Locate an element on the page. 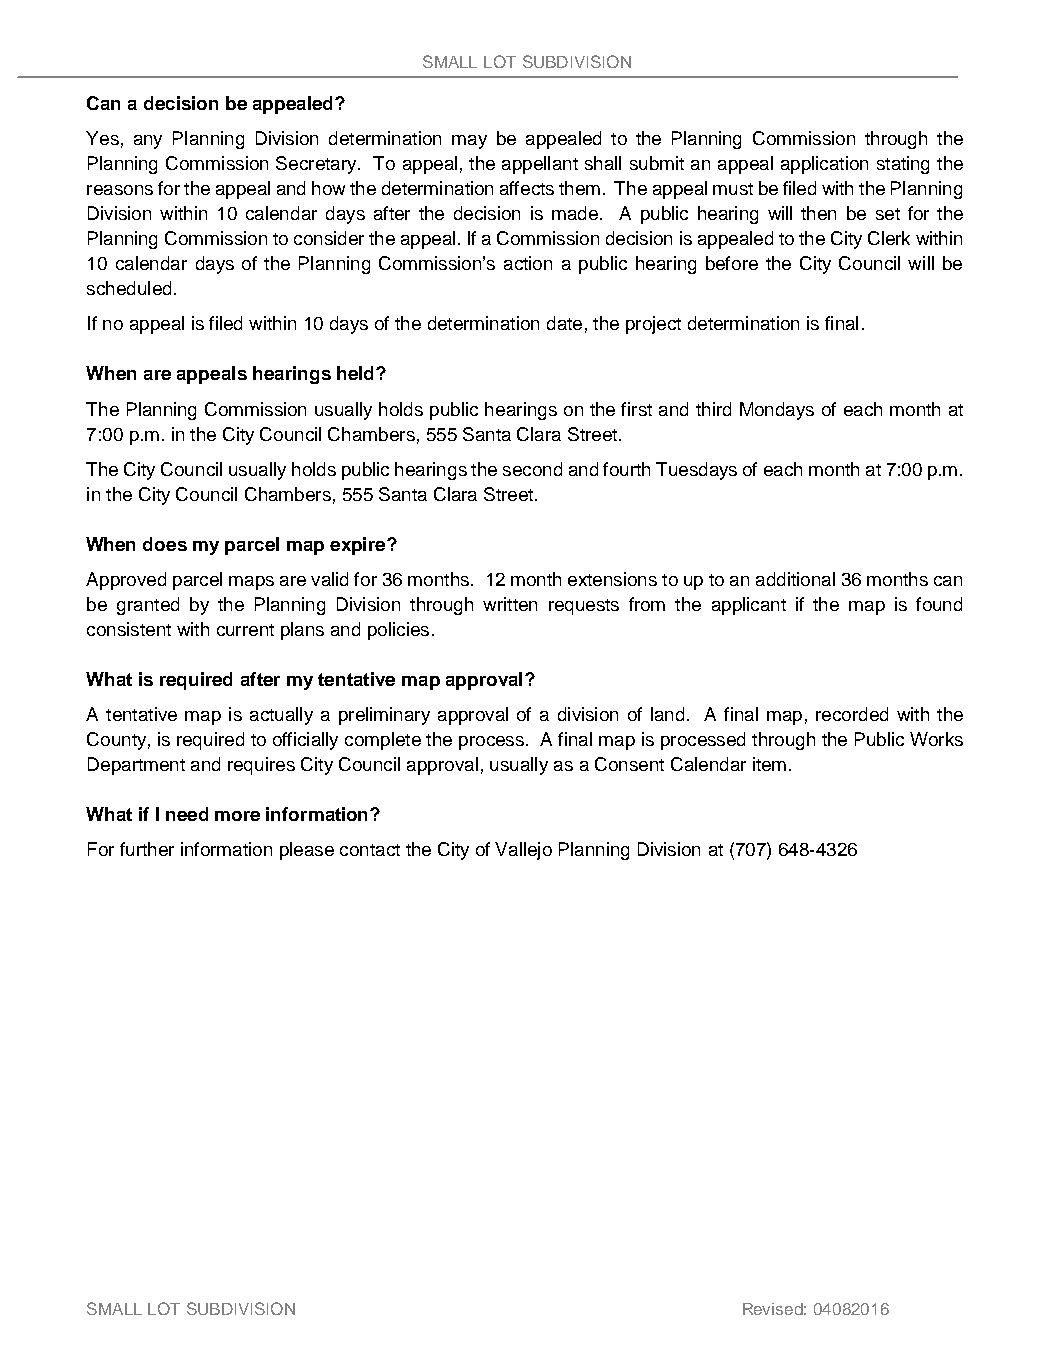  any is located at coordinates (148, 142).
